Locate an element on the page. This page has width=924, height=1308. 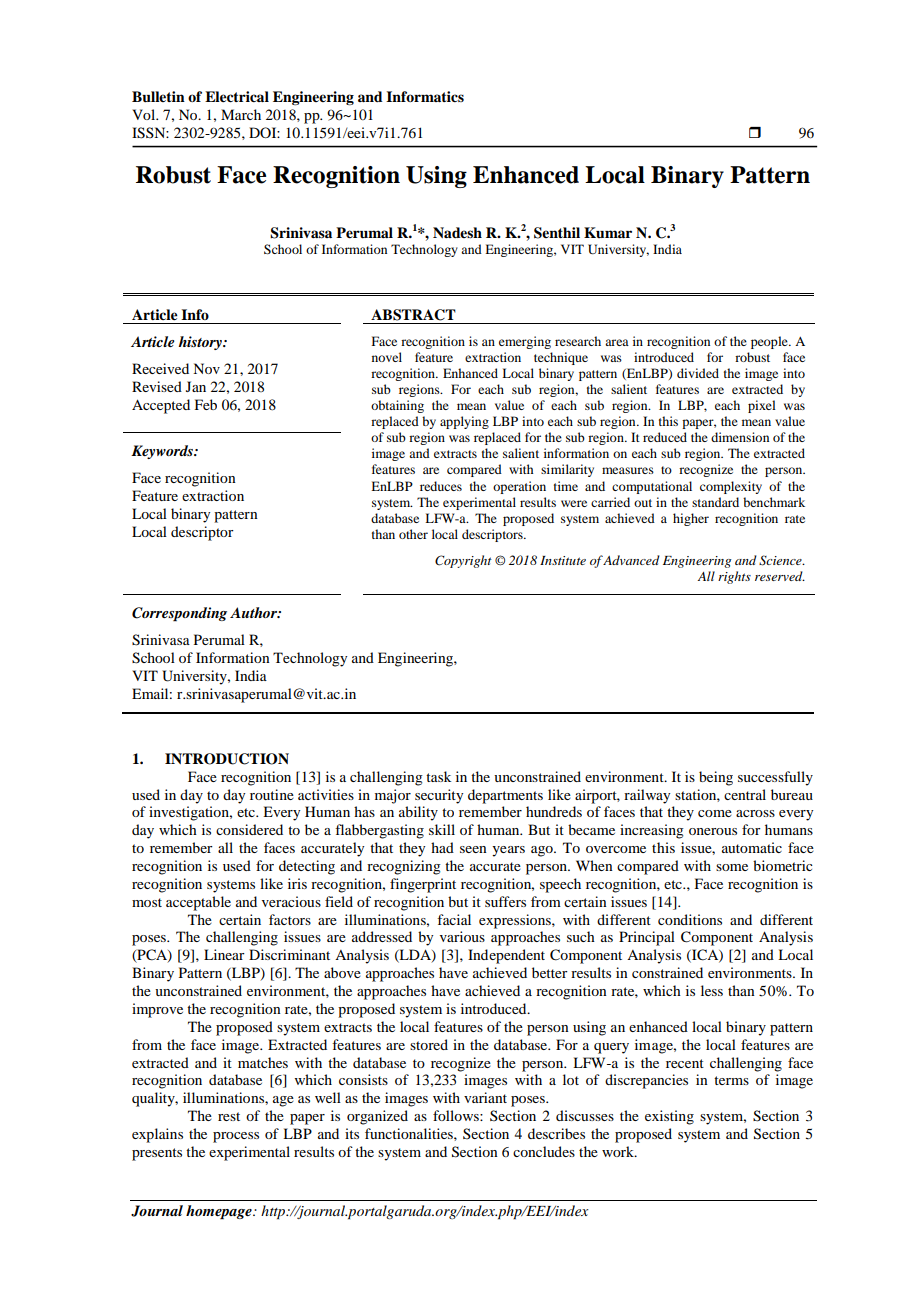
complexity is located at coordinates (731, 487).
